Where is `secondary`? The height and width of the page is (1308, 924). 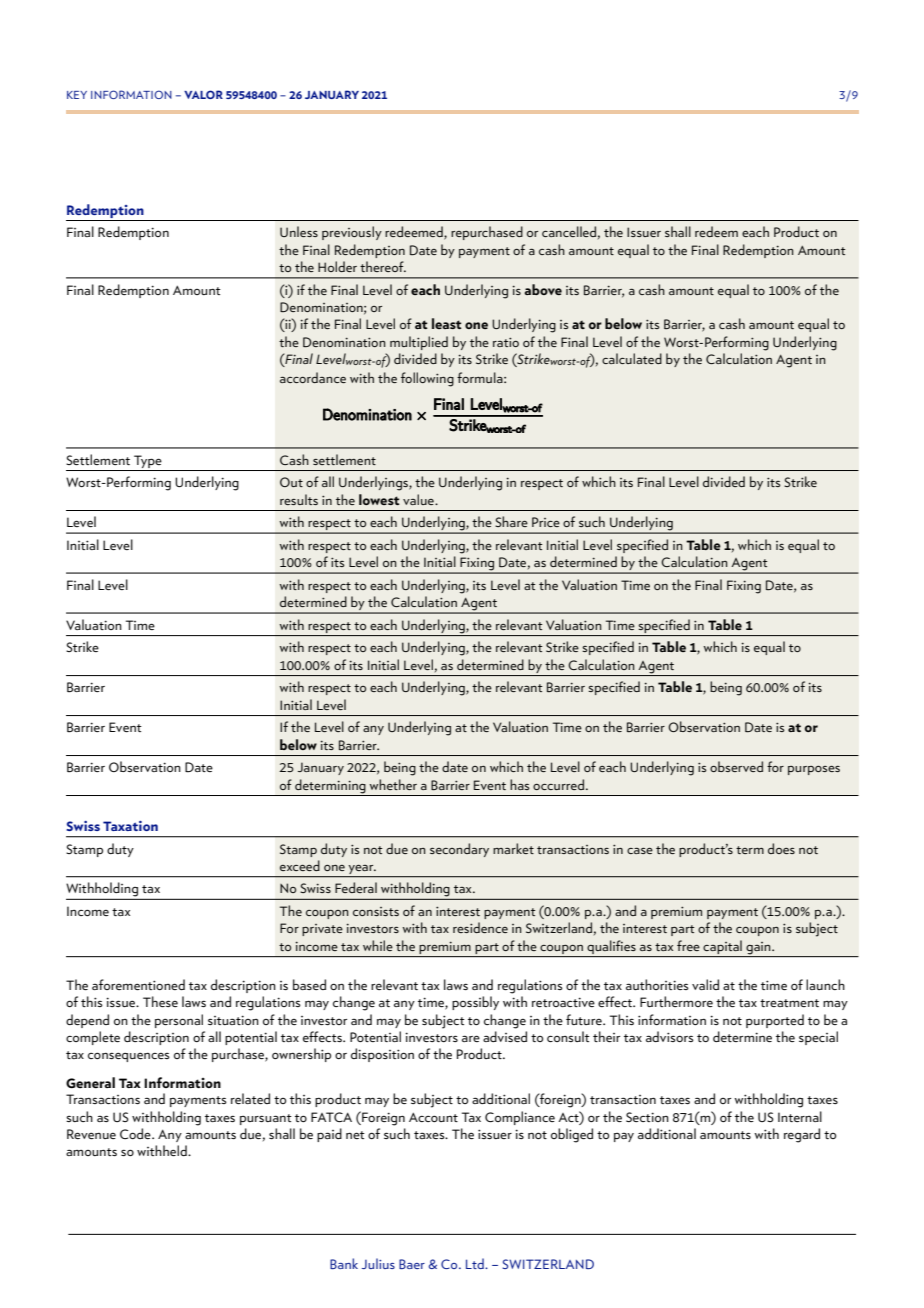 secondary is located at coordinates (459, 850).
